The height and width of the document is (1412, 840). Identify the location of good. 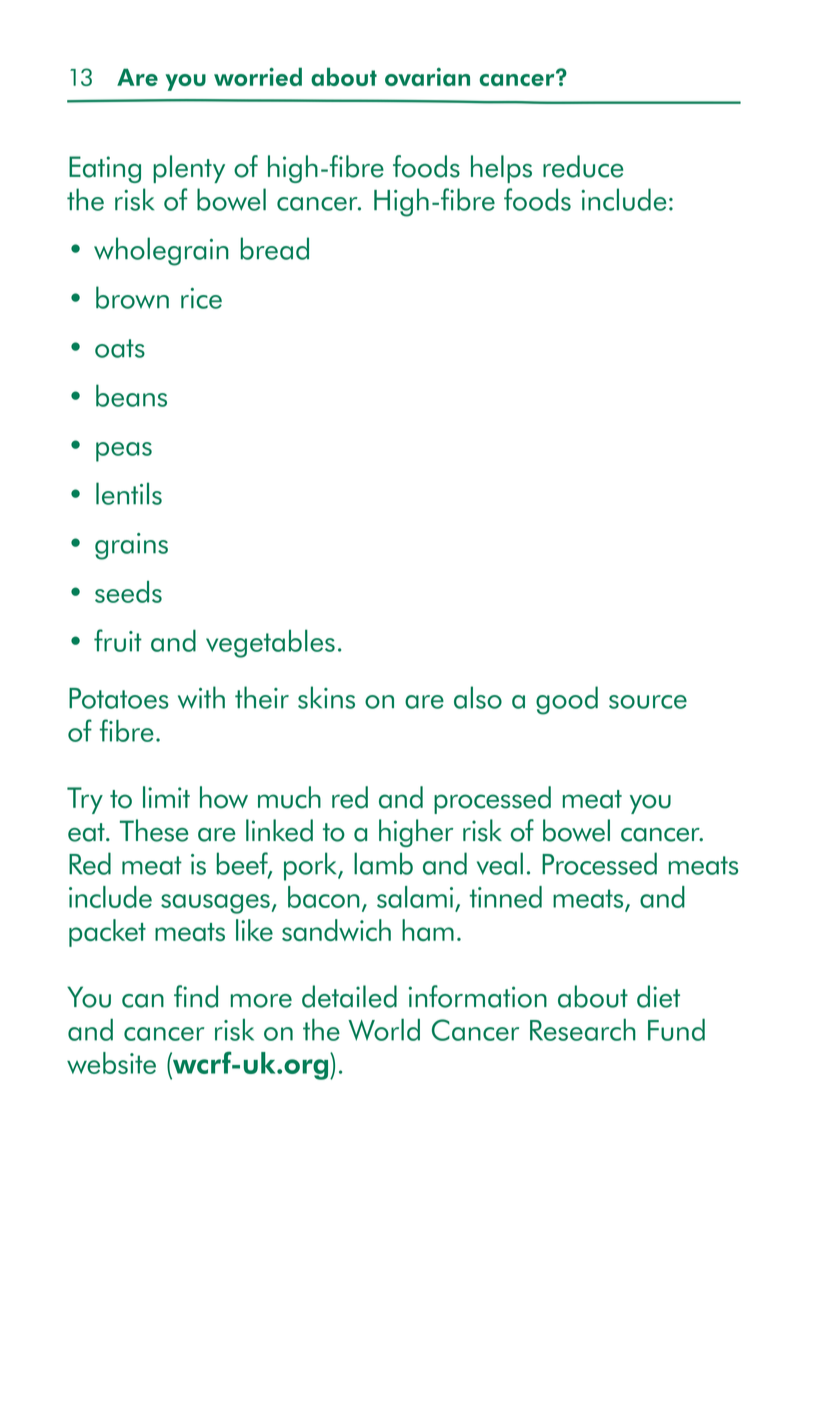
(567, 700).
